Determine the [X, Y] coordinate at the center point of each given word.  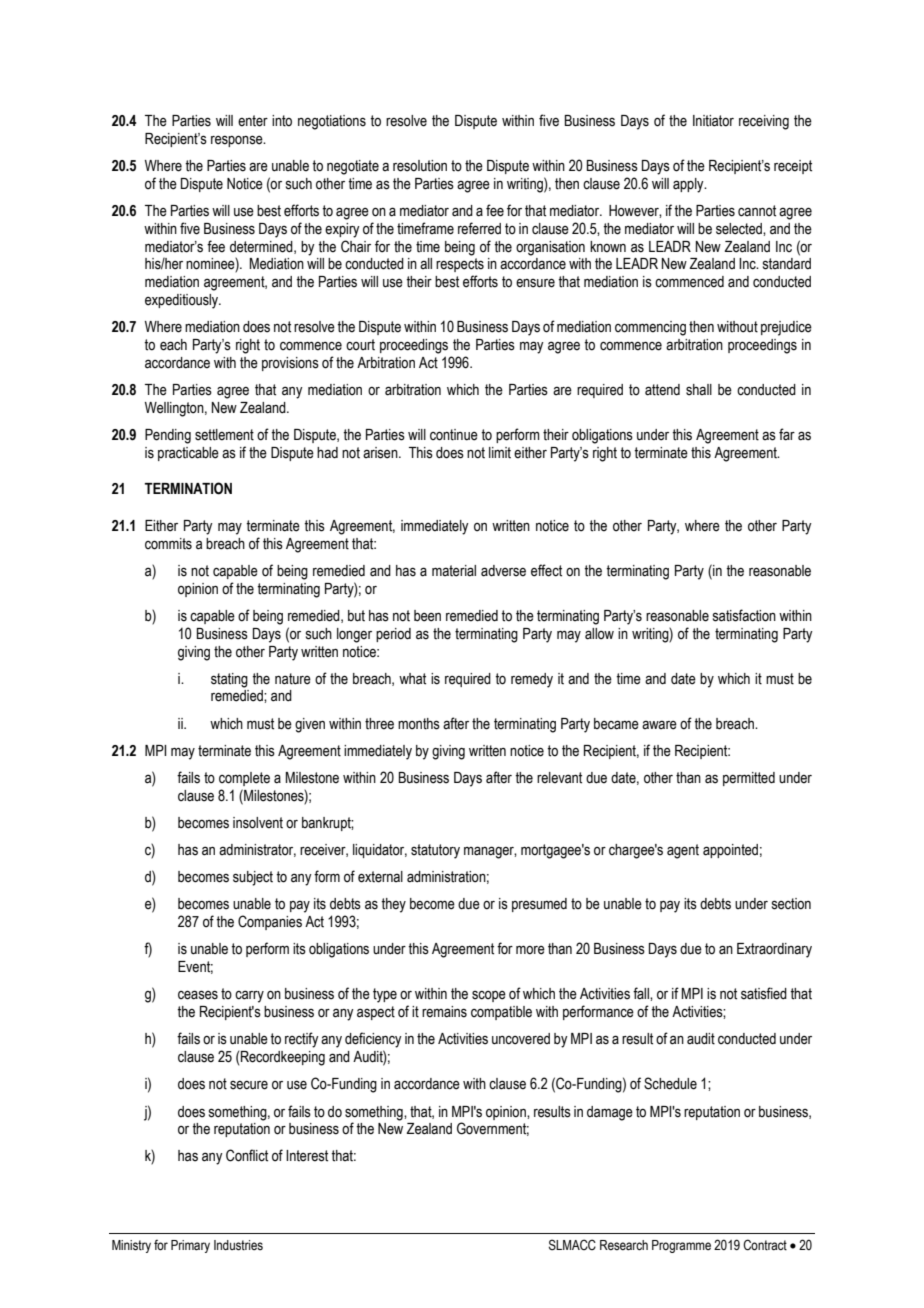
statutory [435, 851]
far [787, 434]
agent [683, 851]
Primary [190, 1246]
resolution [420, 166]
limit [500, 453]
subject [253, 878]
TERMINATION [188, 488]
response [238, 141]
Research [624, 1245]
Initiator [713, 121]
